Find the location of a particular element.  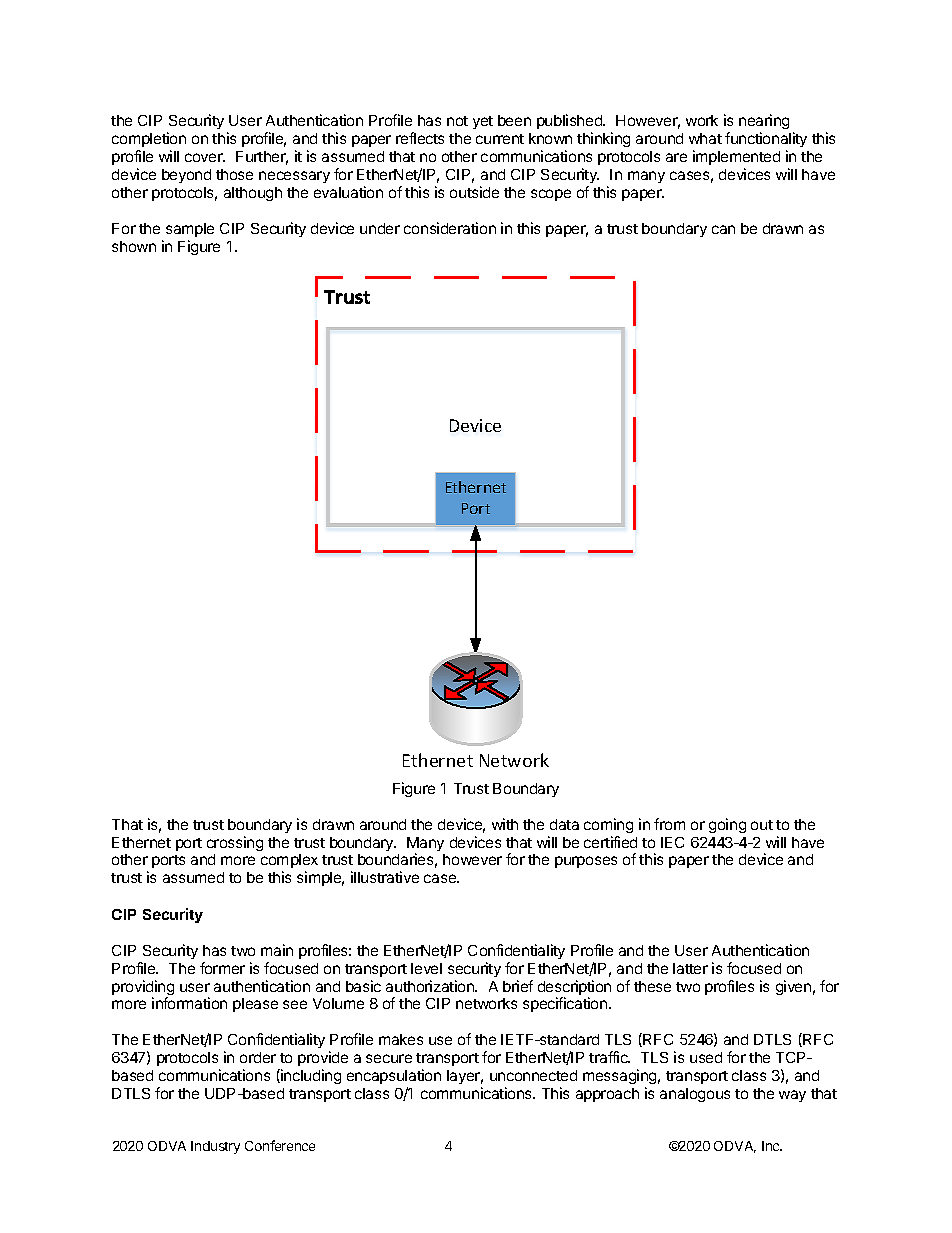

complex is located at coordinates (289, 863).
